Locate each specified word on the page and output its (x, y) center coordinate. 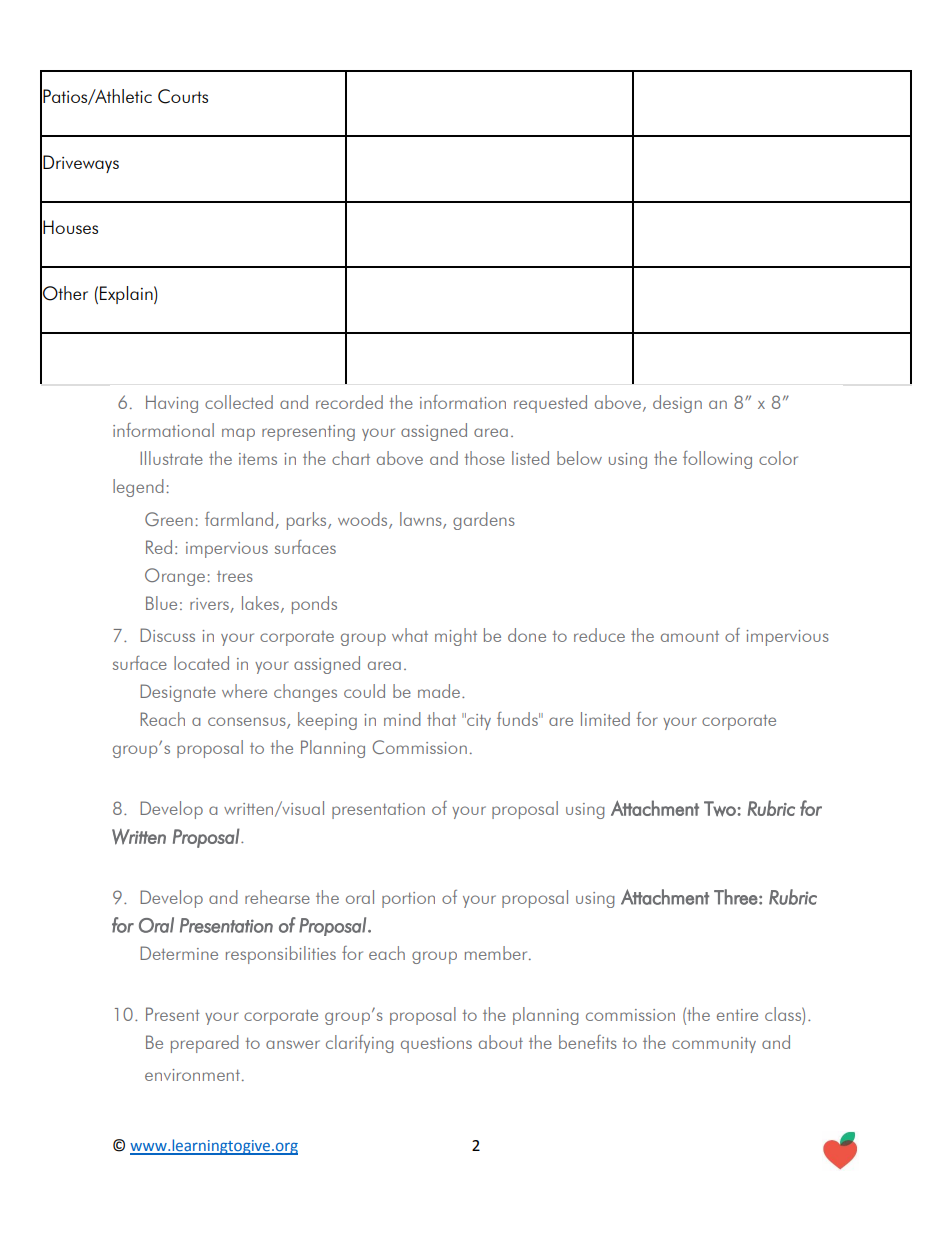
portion (408, 900)
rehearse (277, 897)
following (717, 460)
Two (720, 809)
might (456, 637)
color (778, 458)
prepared (205, 1044)
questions (436, 1045)
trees (235, 576)
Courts (183, 96)
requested (550, 404)
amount (690, 636)
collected (239, 402)
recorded (349, 402)
